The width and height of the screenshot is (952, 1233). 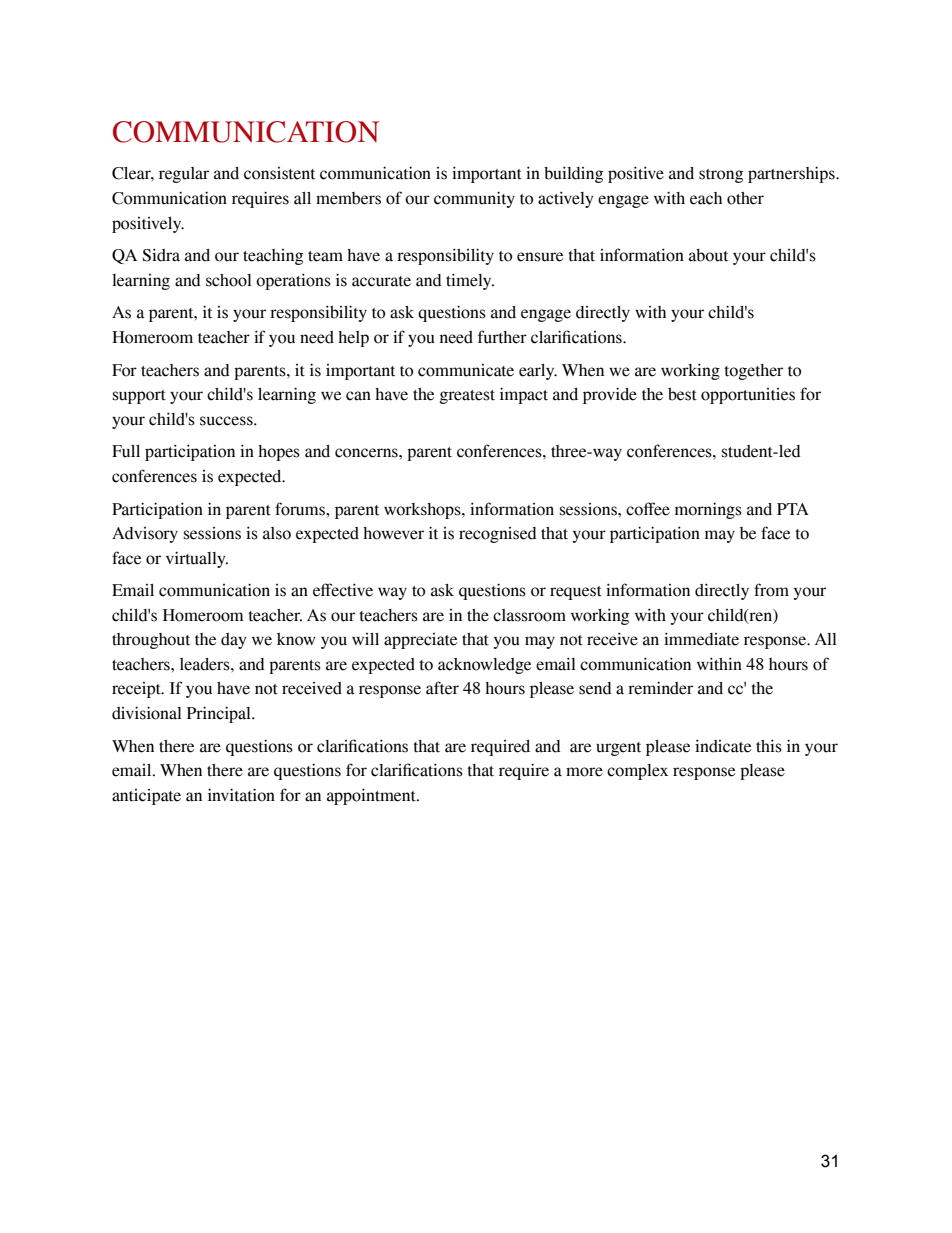 What do you see at coordinates (467, 397) in the screenshot?
I see `greatest` at bounding box center [467, 397].
